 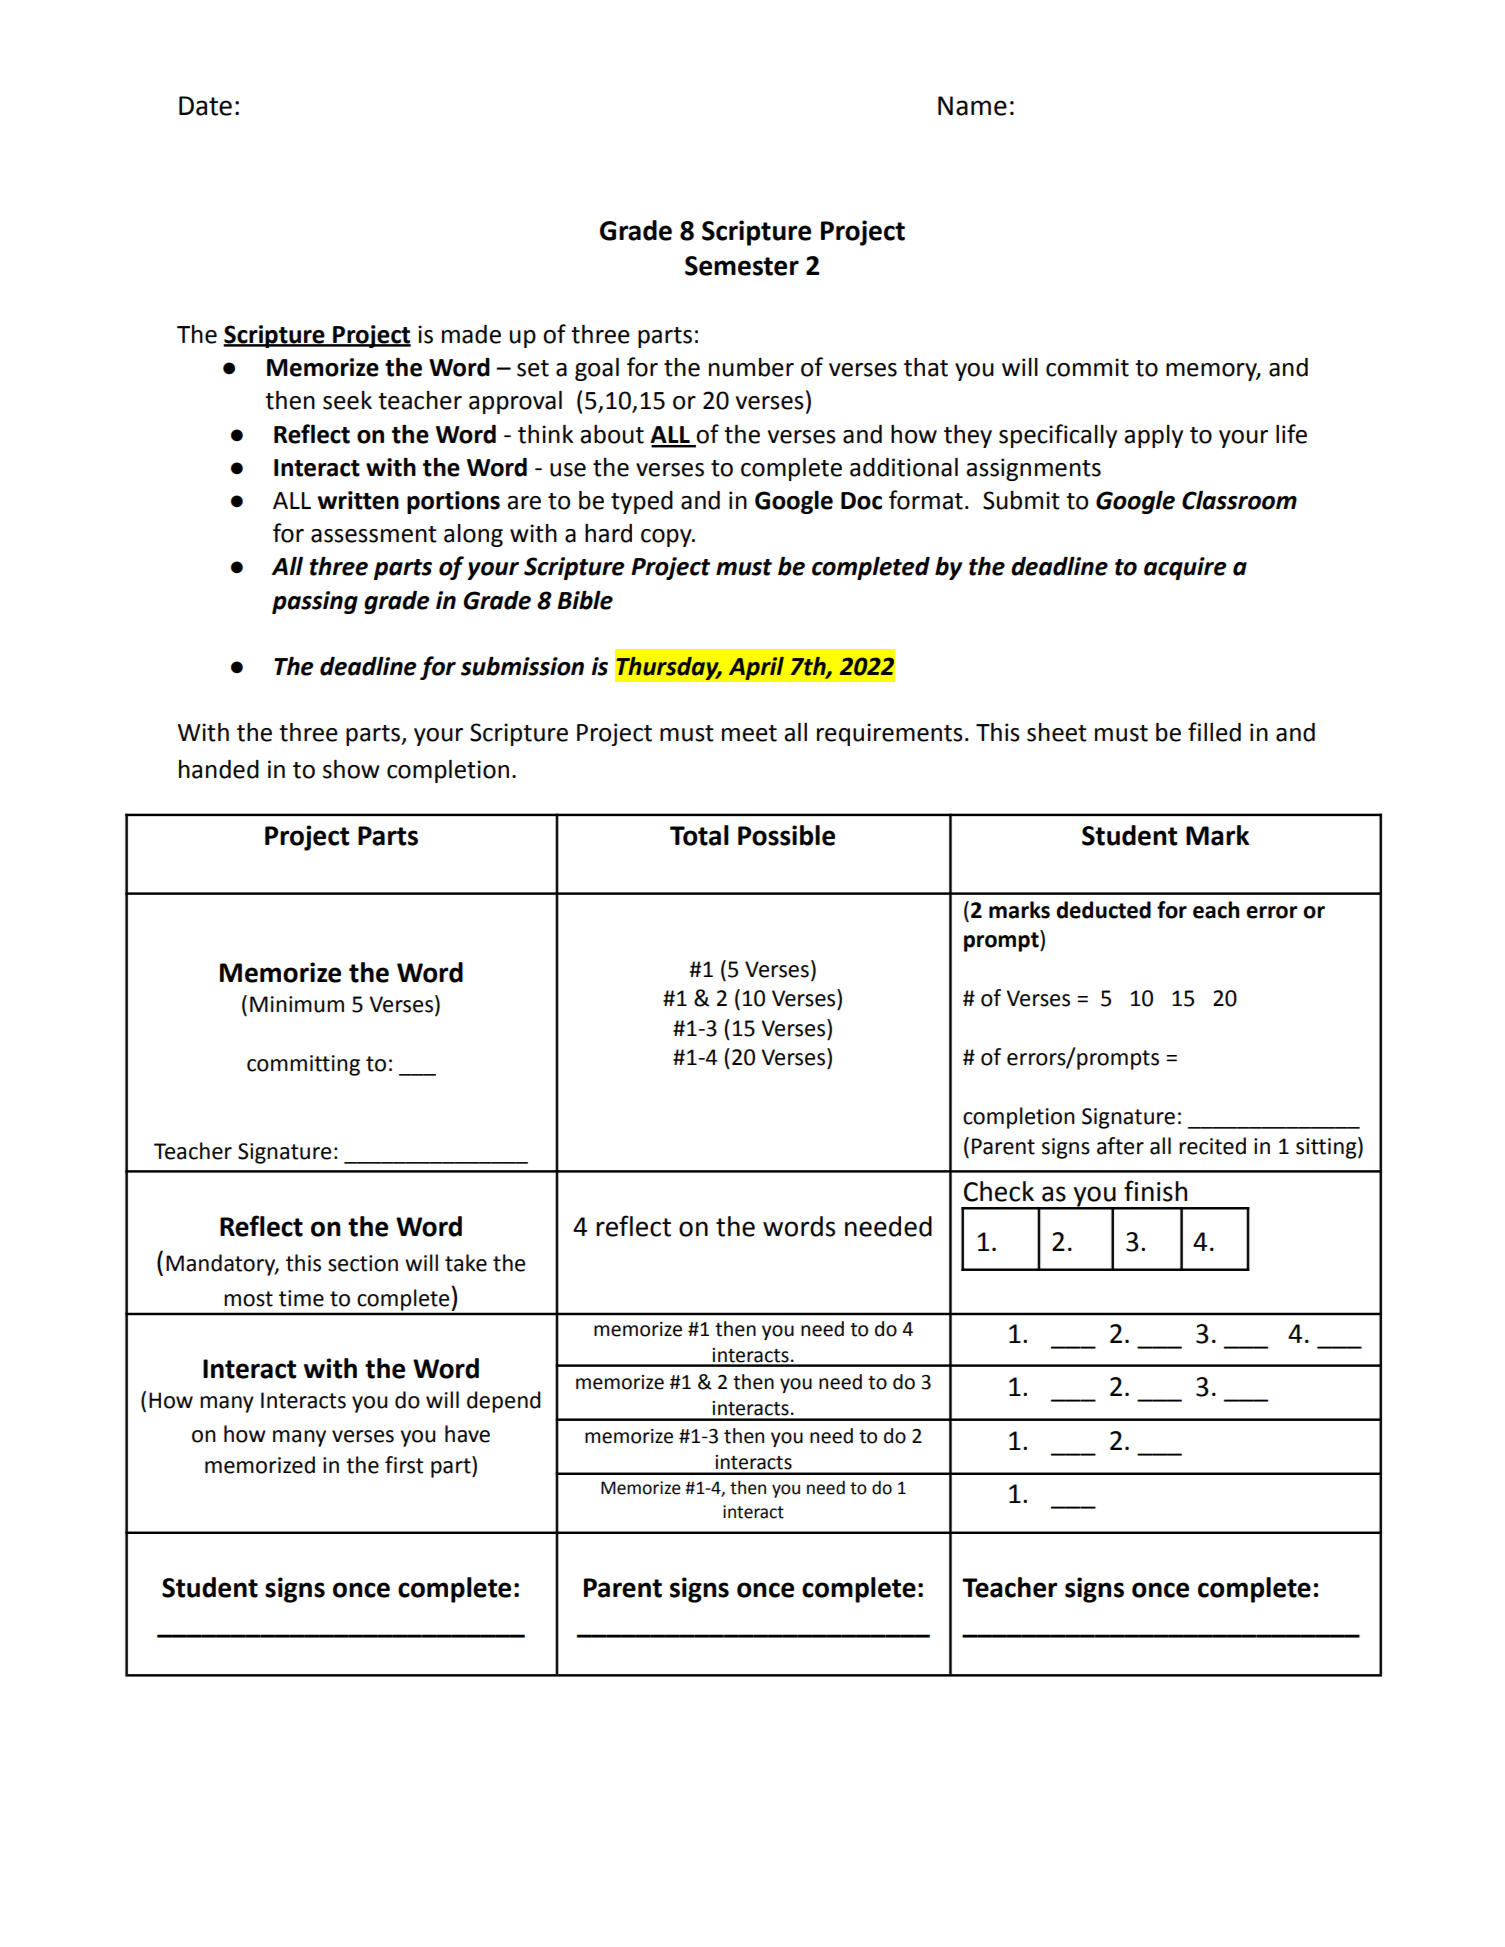 I want to click on Semester, so click(x=742, y=266).
